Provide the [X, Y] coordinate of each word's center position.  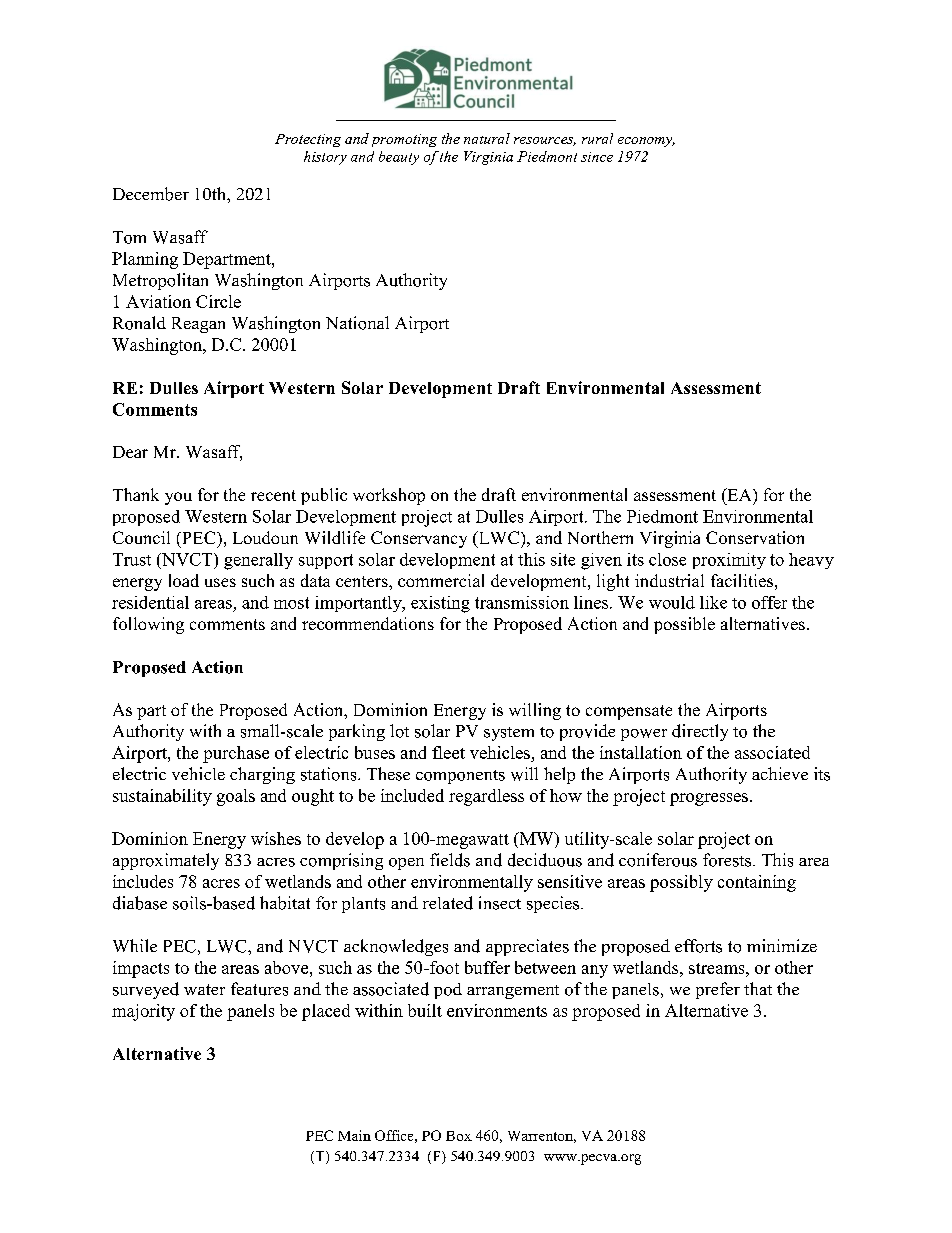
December [151, 194]
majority [143, 1012]
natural [487, 138]
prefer [718, 990]
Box [459, 1136]
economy [646, 142]
